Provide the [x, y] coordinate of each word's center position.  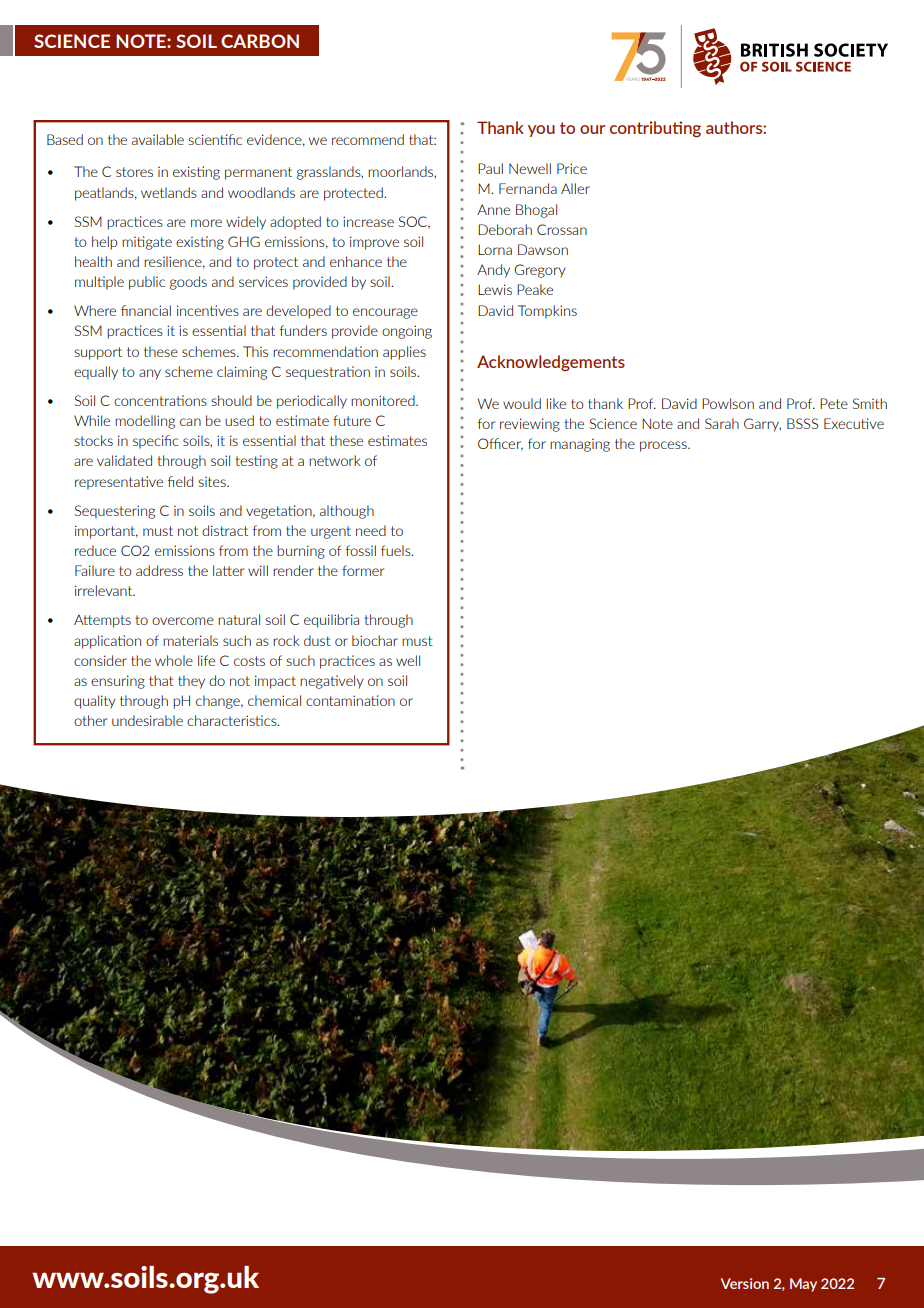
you [541, 131]
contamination [350, 700]
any [150, 374]
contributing [655, 129]
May [803, 1285]
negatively [332, 682]
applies [404, 353]
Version [745, 1283]
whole [174, 660]
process [664, 446]
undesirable [147, 720]
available [158, 139]
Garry [762, 425]
